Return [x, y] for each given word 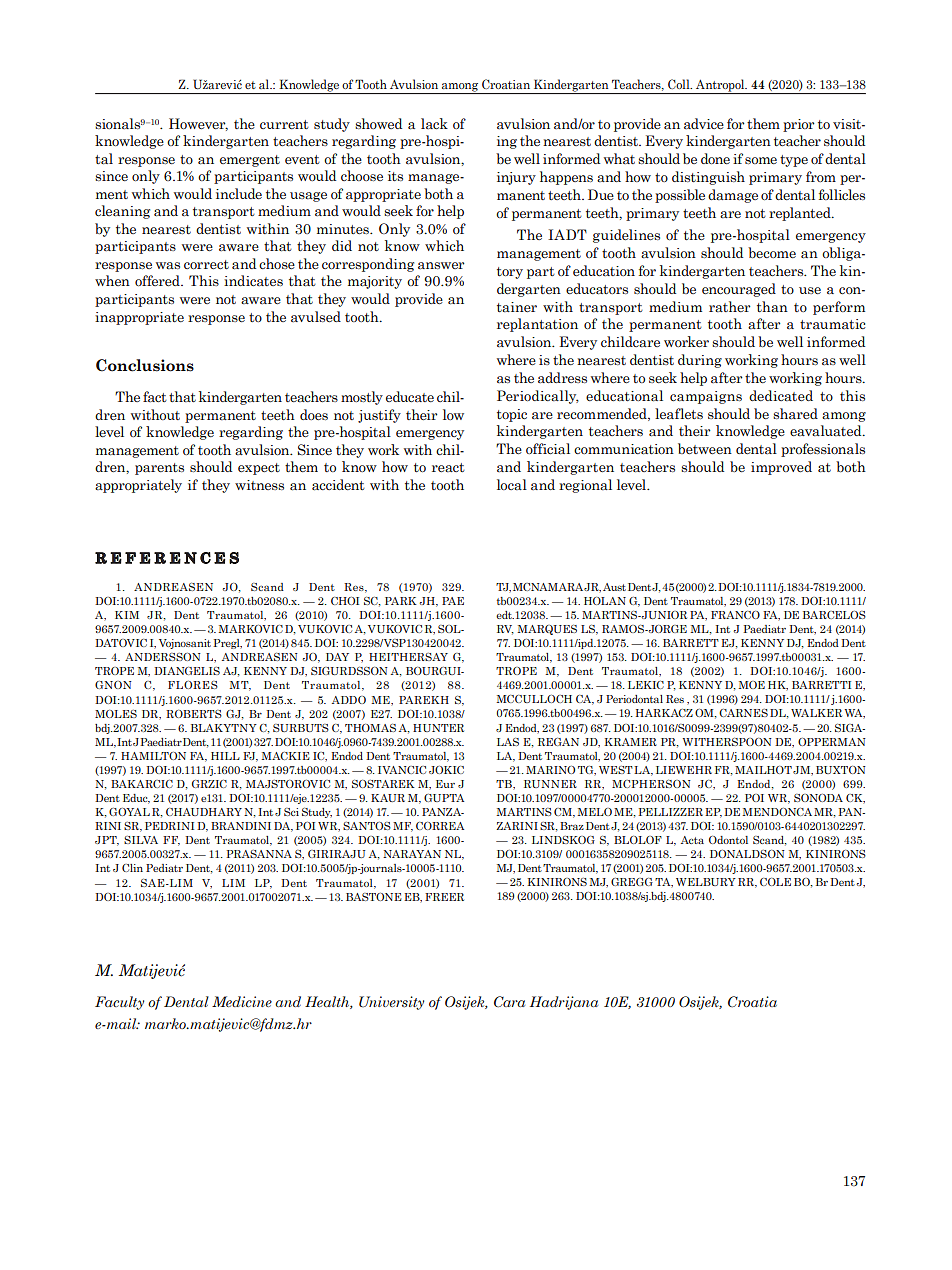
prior [798, 125]
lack [434, 123]
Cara [509, 1001]
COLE [775, 882]
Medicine [242, 1001]
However [198, 124]
